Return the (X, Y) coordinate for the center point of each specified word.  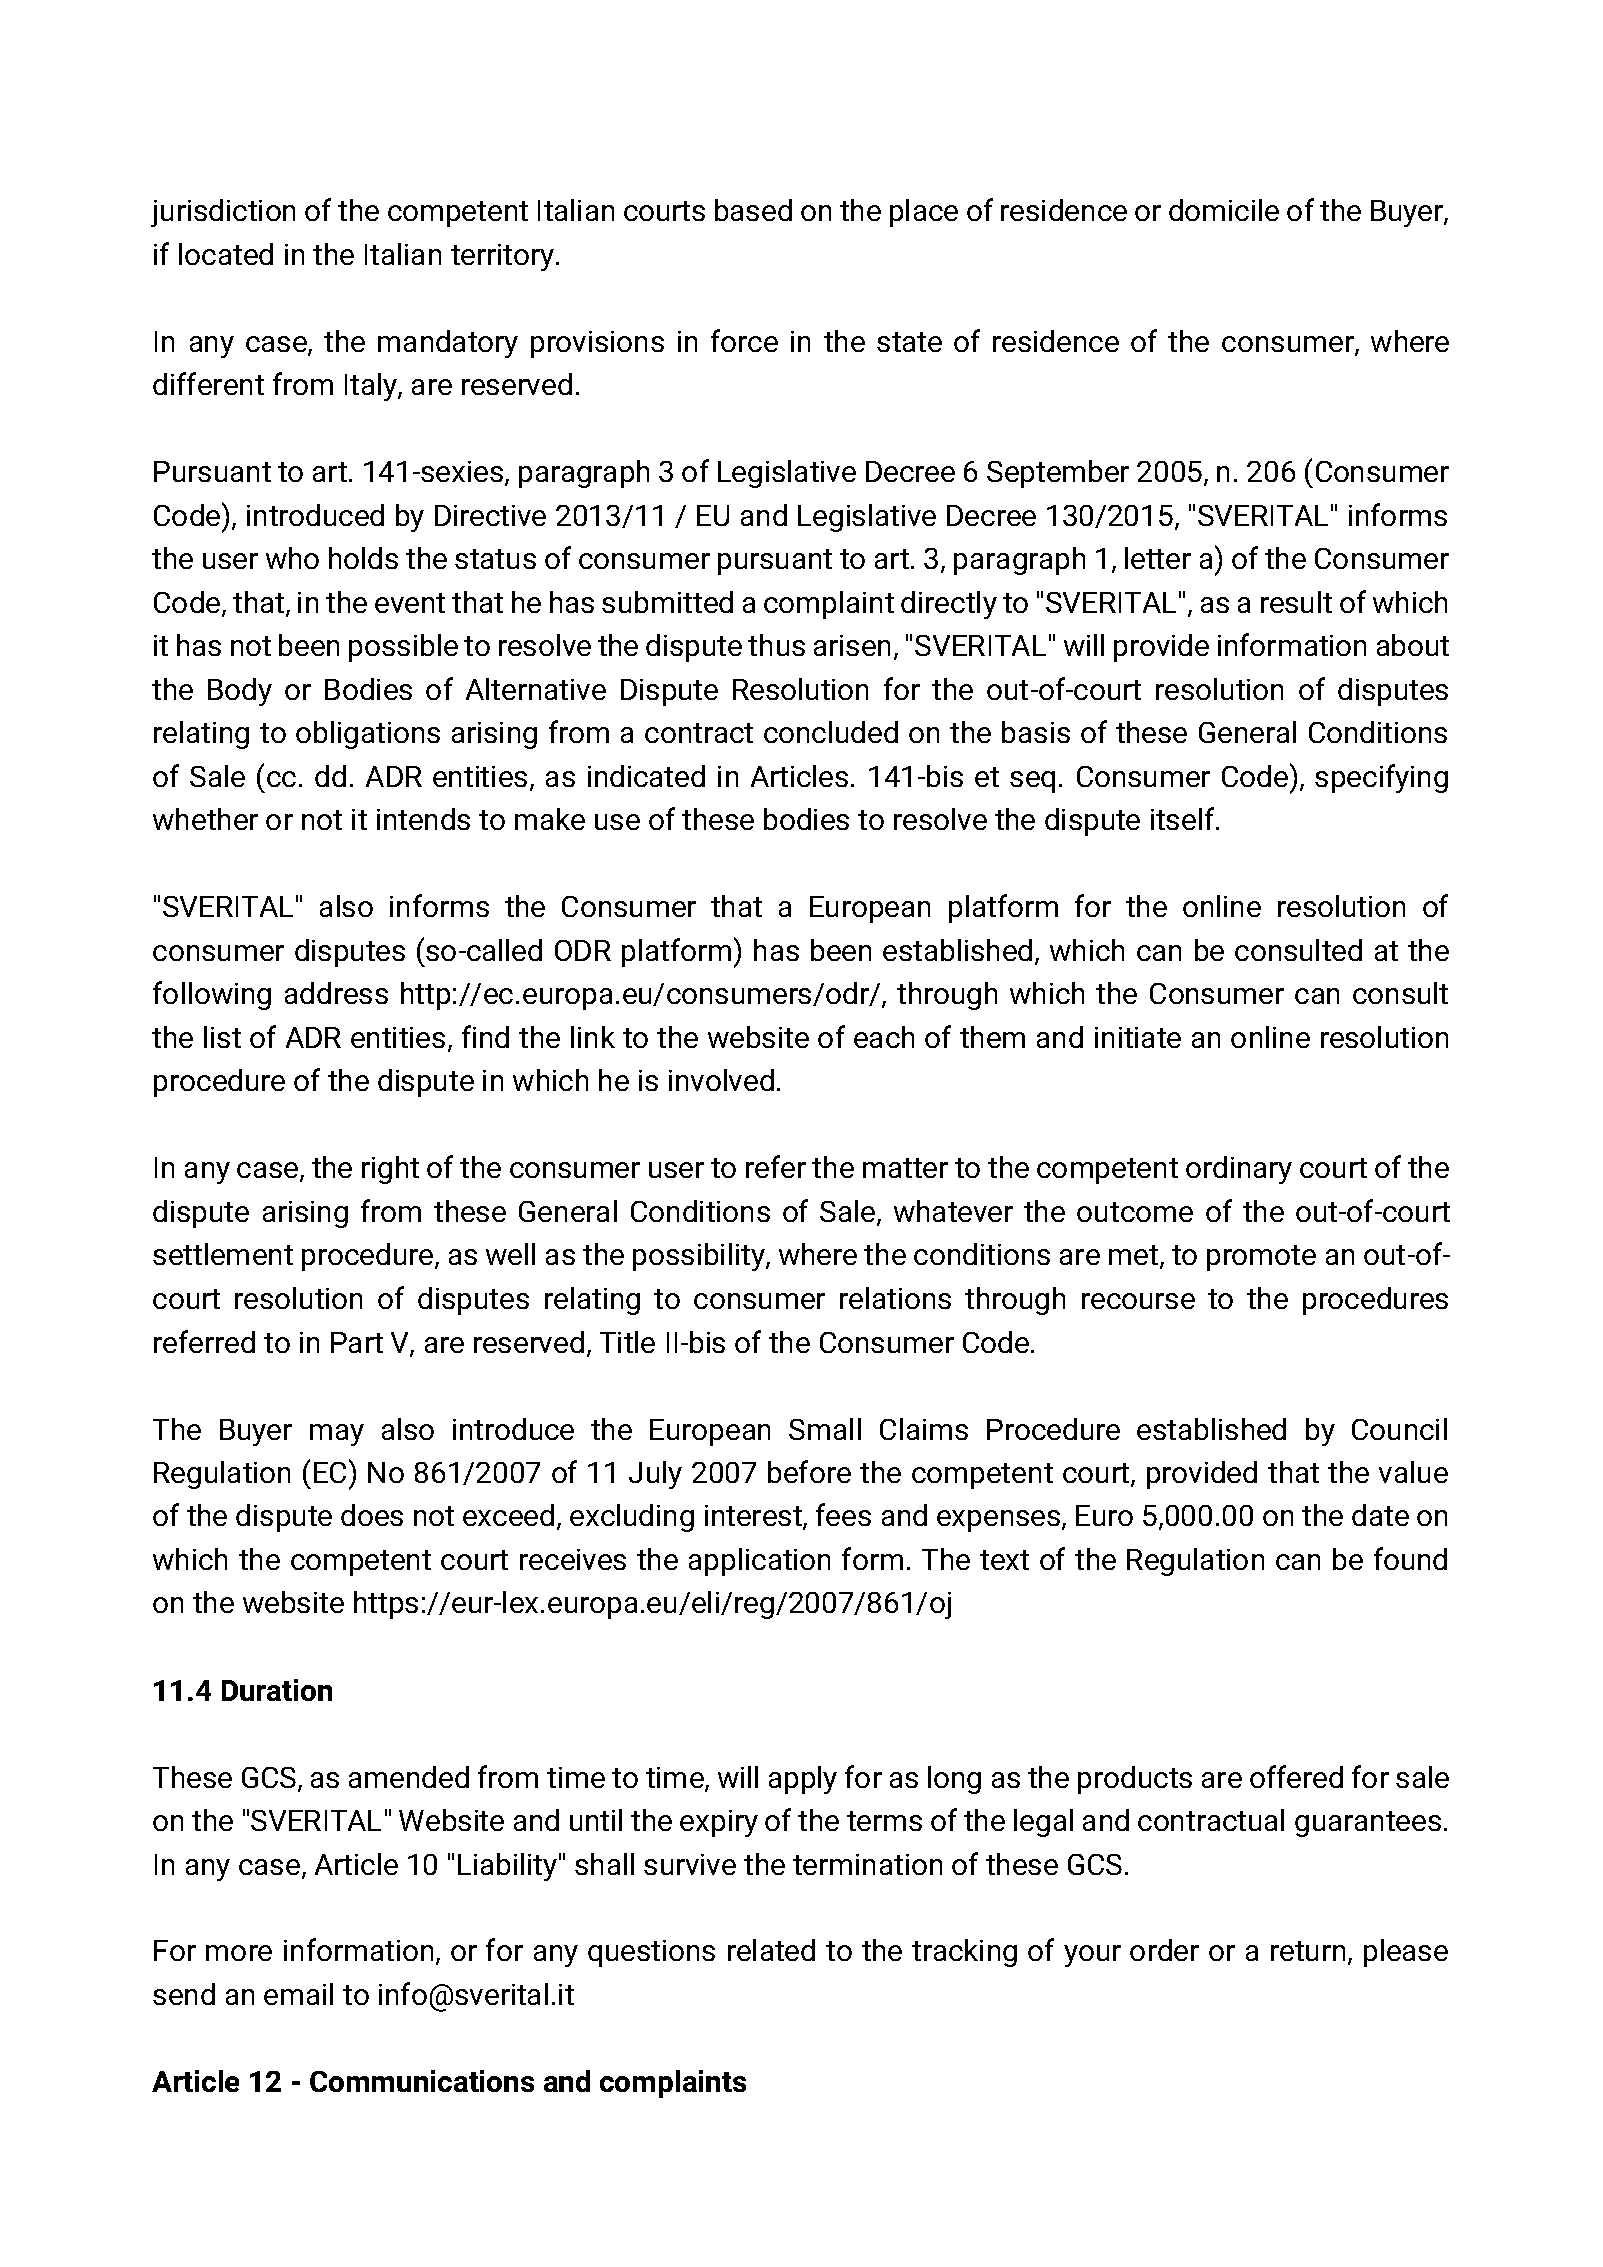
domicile (1224, 210)
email (298, 1994)
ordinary (1239, 1170)
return (1308, 1951)
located (226, 254)
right (390, 1170)
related (771, 1950)
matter (905, 1168)
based (753, 210)
